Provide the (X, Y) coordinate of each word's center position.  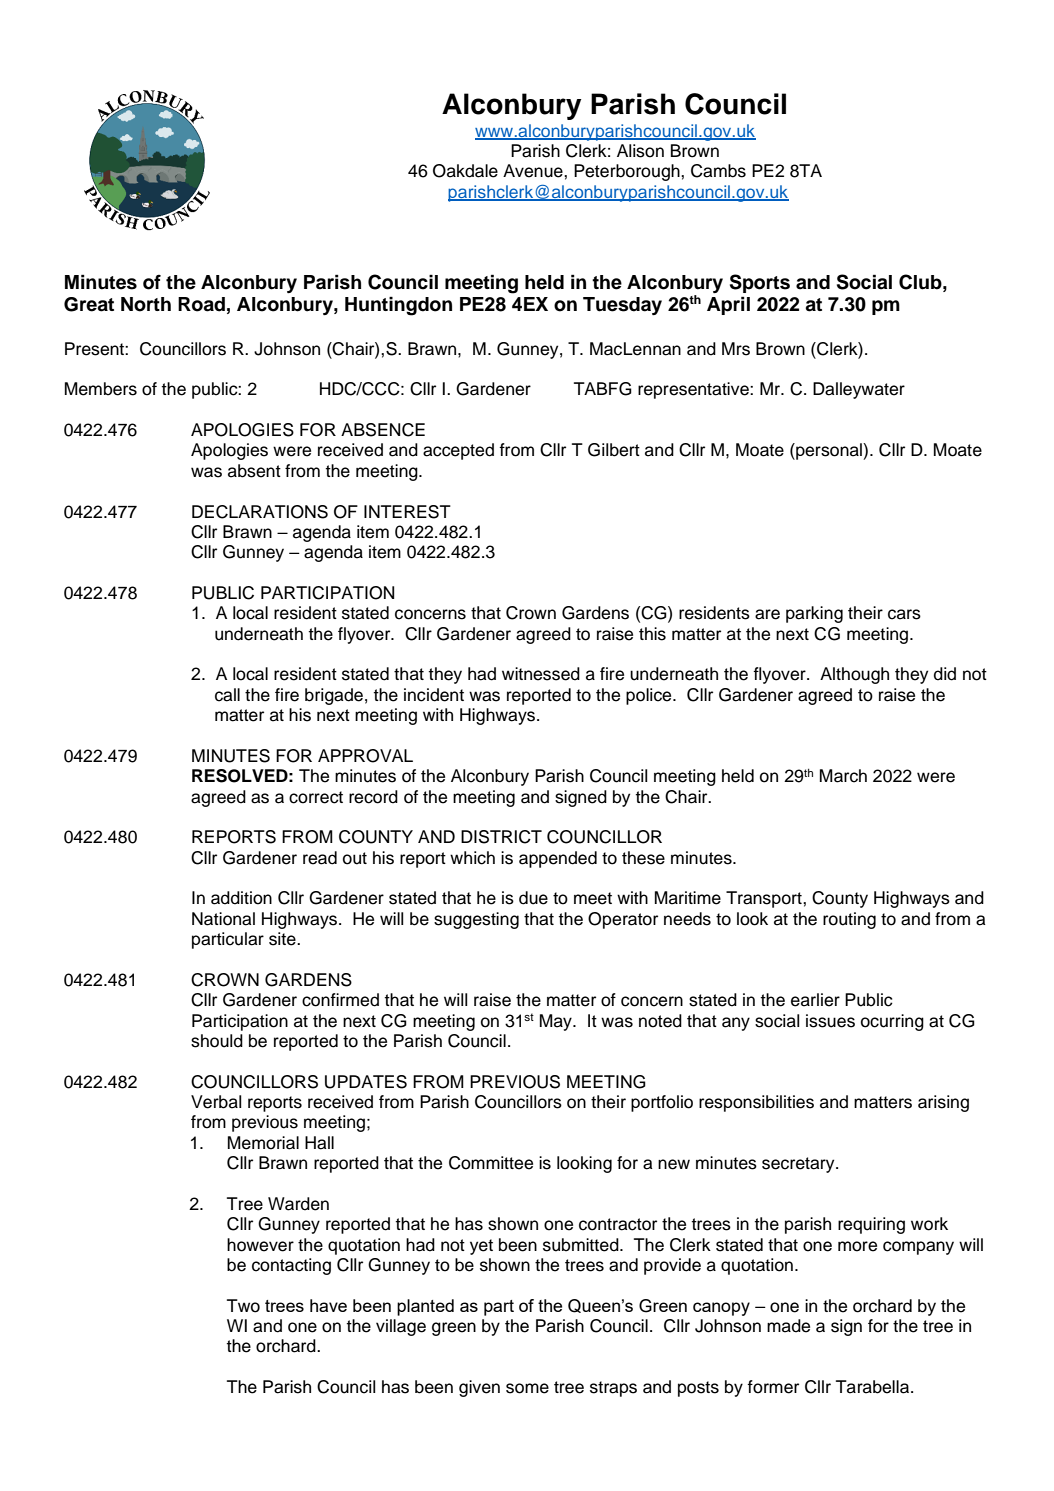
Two (243, 1306)
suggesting (476, 920)
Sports (760, 283)
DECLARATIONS (260, 512)
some (527, 1388)
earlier (815, 1000)
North (146, 304)
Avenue (534, 171)
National (223, 919)
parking (814, 614)
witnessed (541, 674)
